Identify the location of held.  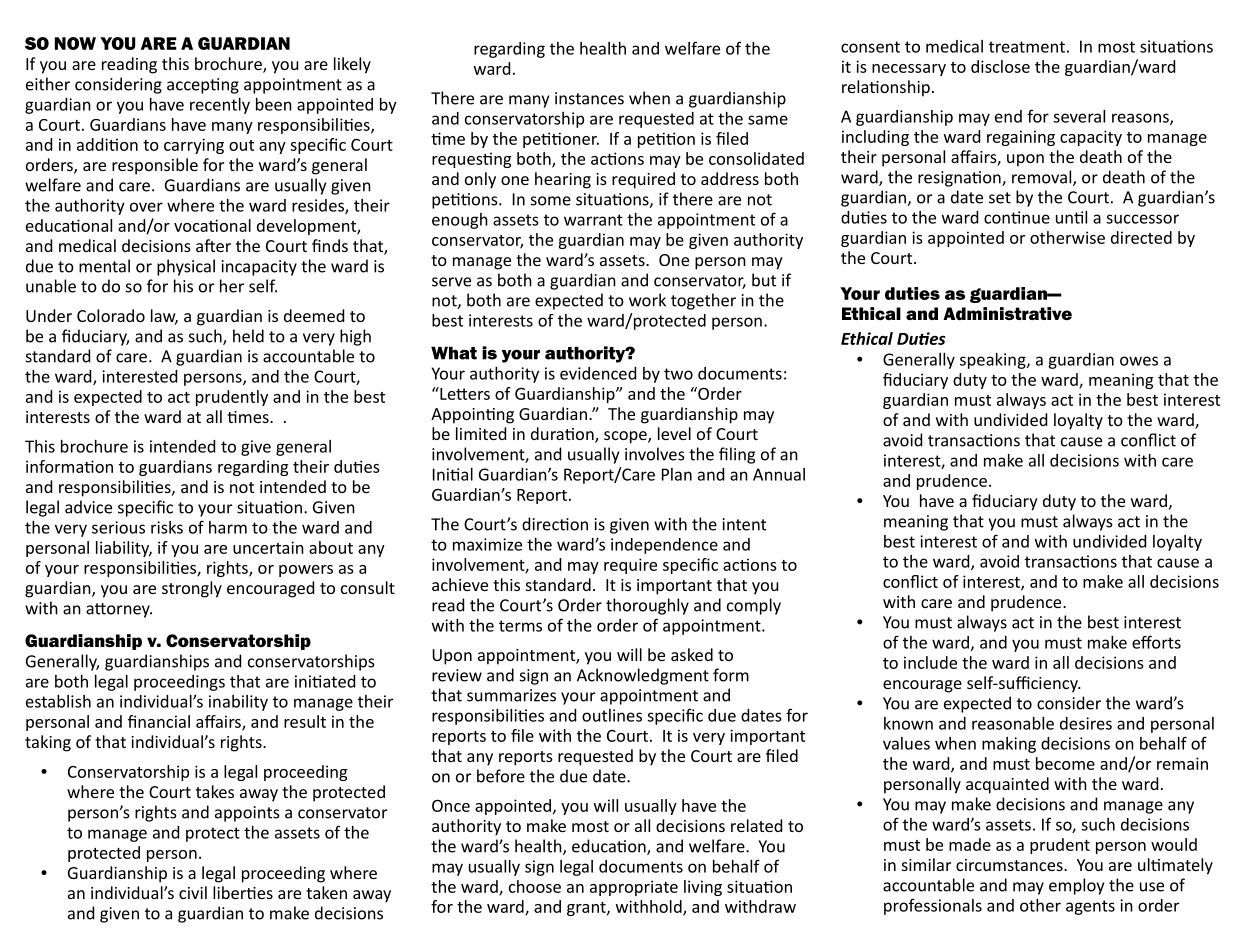
(248, 336).
